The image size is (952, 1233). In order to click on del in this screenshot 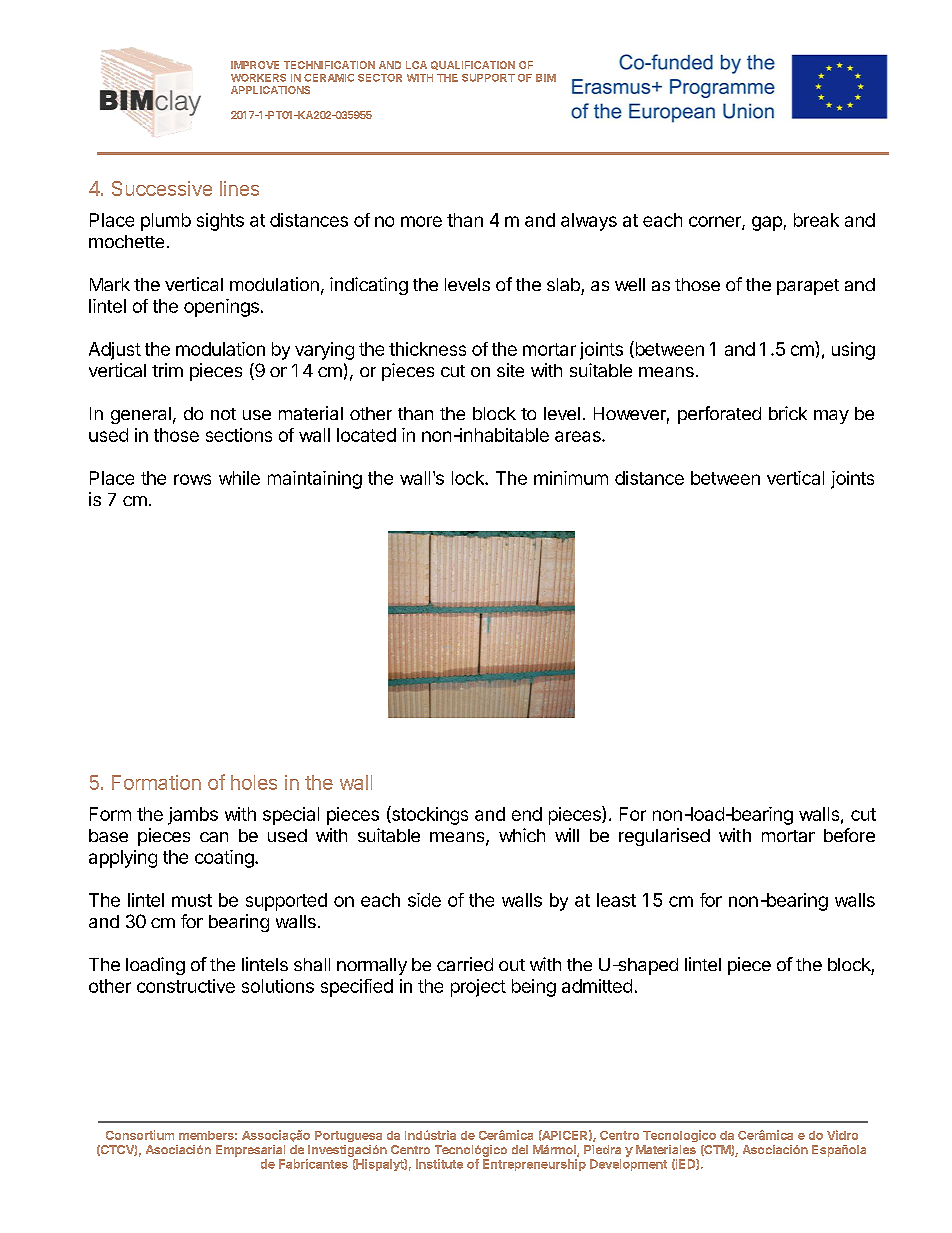, I will do `click(520, 1149)`.
